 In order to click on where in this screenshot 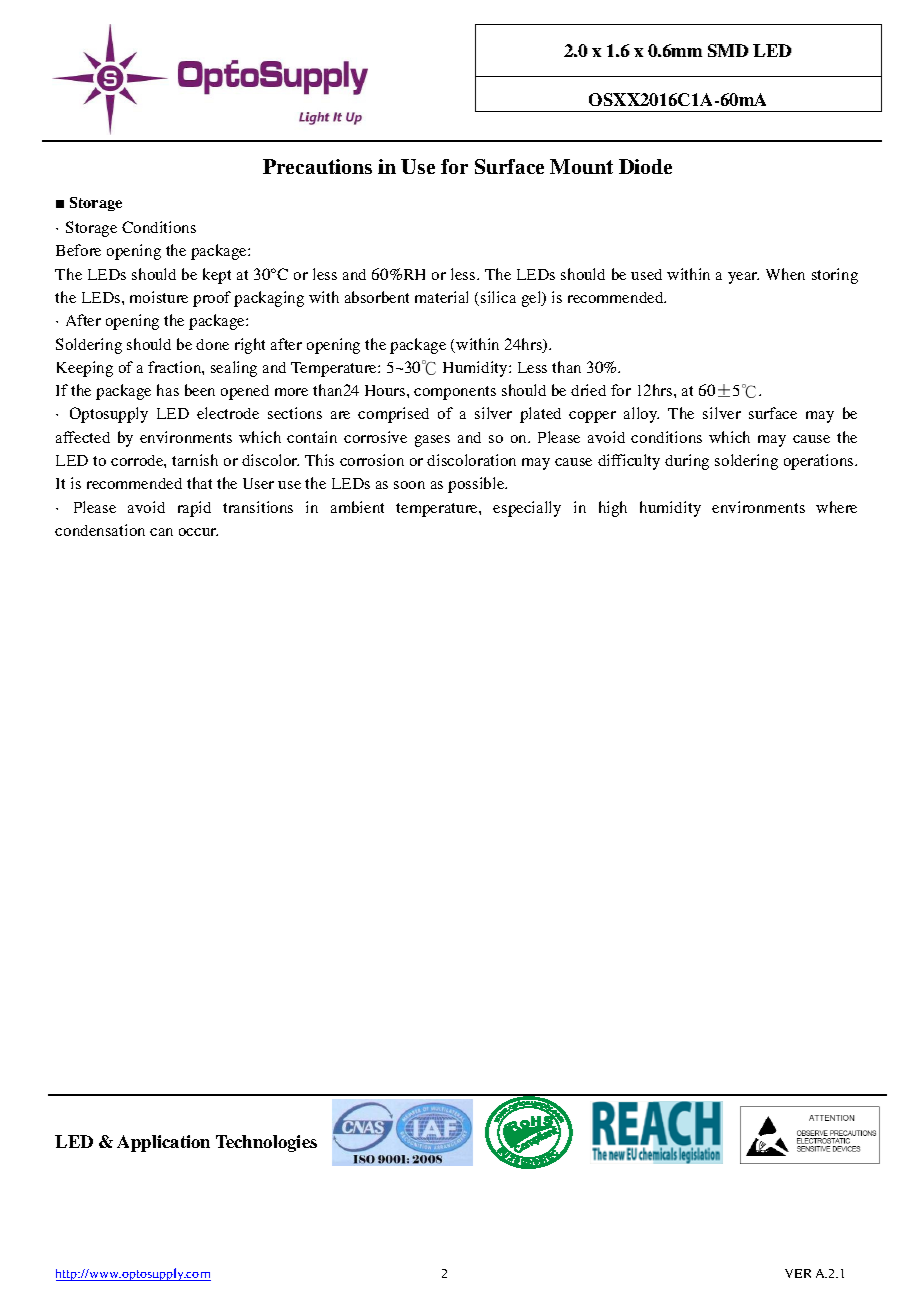, I will do `click(836, 507)`.
